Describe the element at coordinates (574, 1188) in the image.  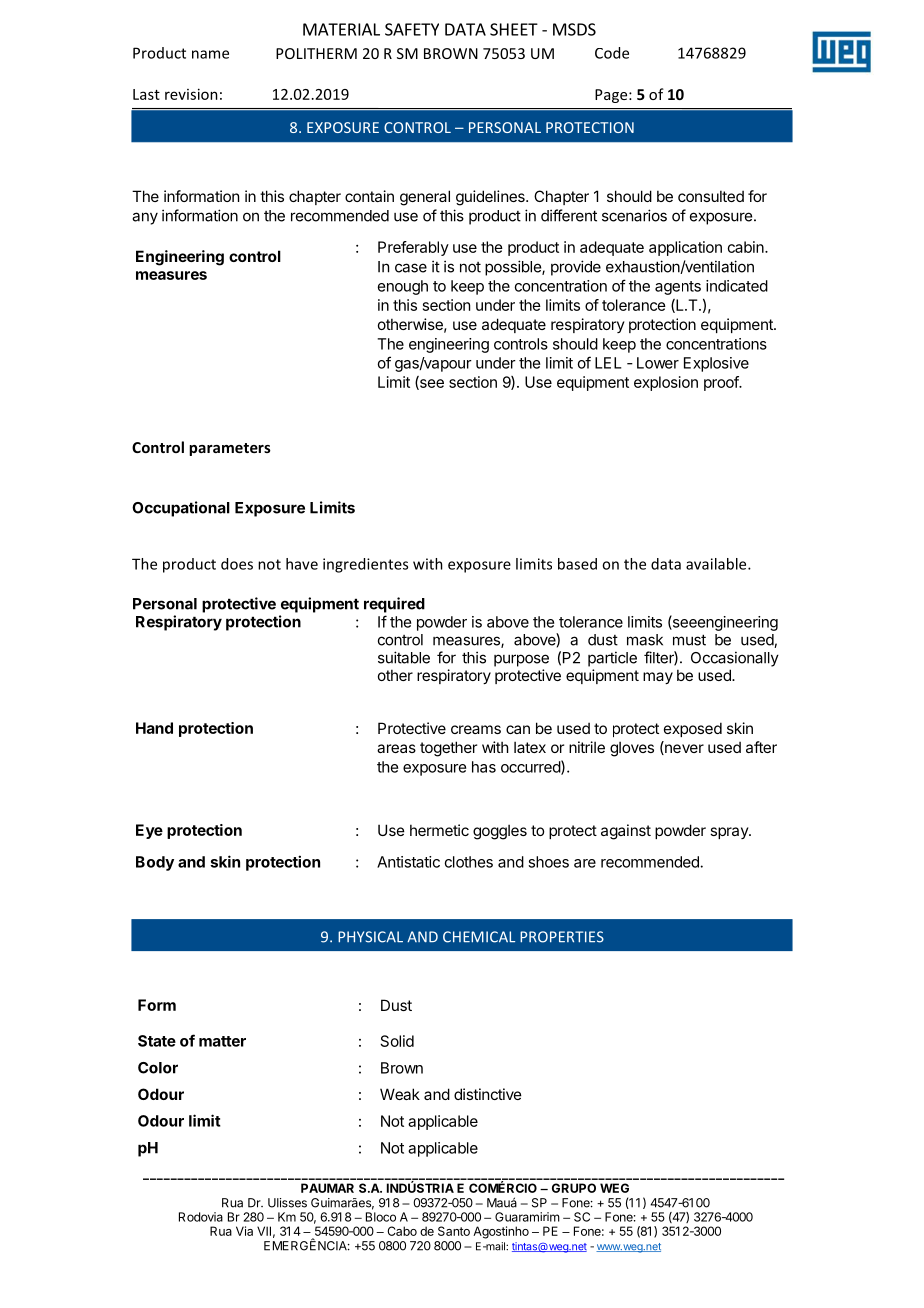
I see `GRUPO` at that location.
